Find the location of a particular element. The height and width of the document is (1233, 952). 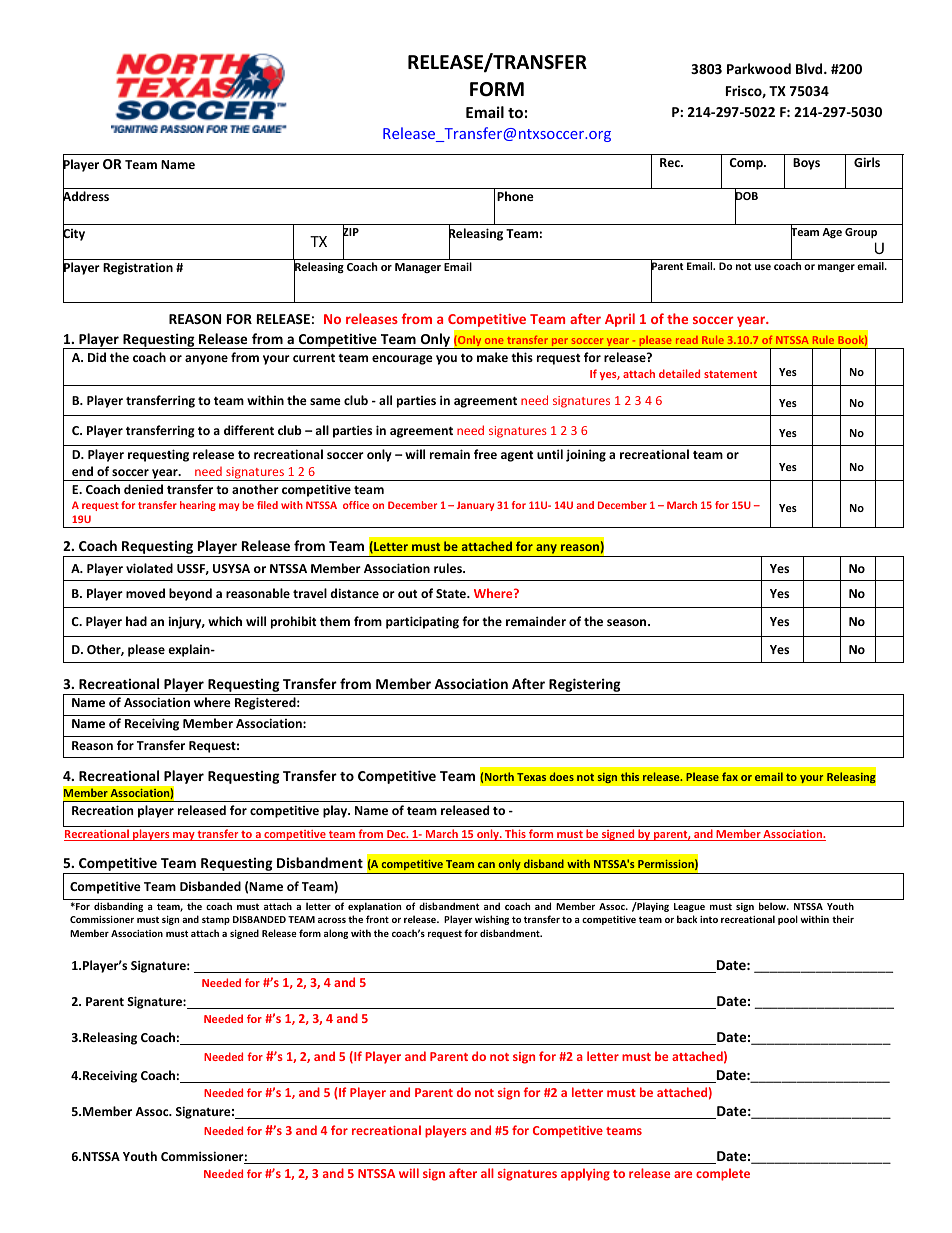

make is located at coordinates (492, 357).
